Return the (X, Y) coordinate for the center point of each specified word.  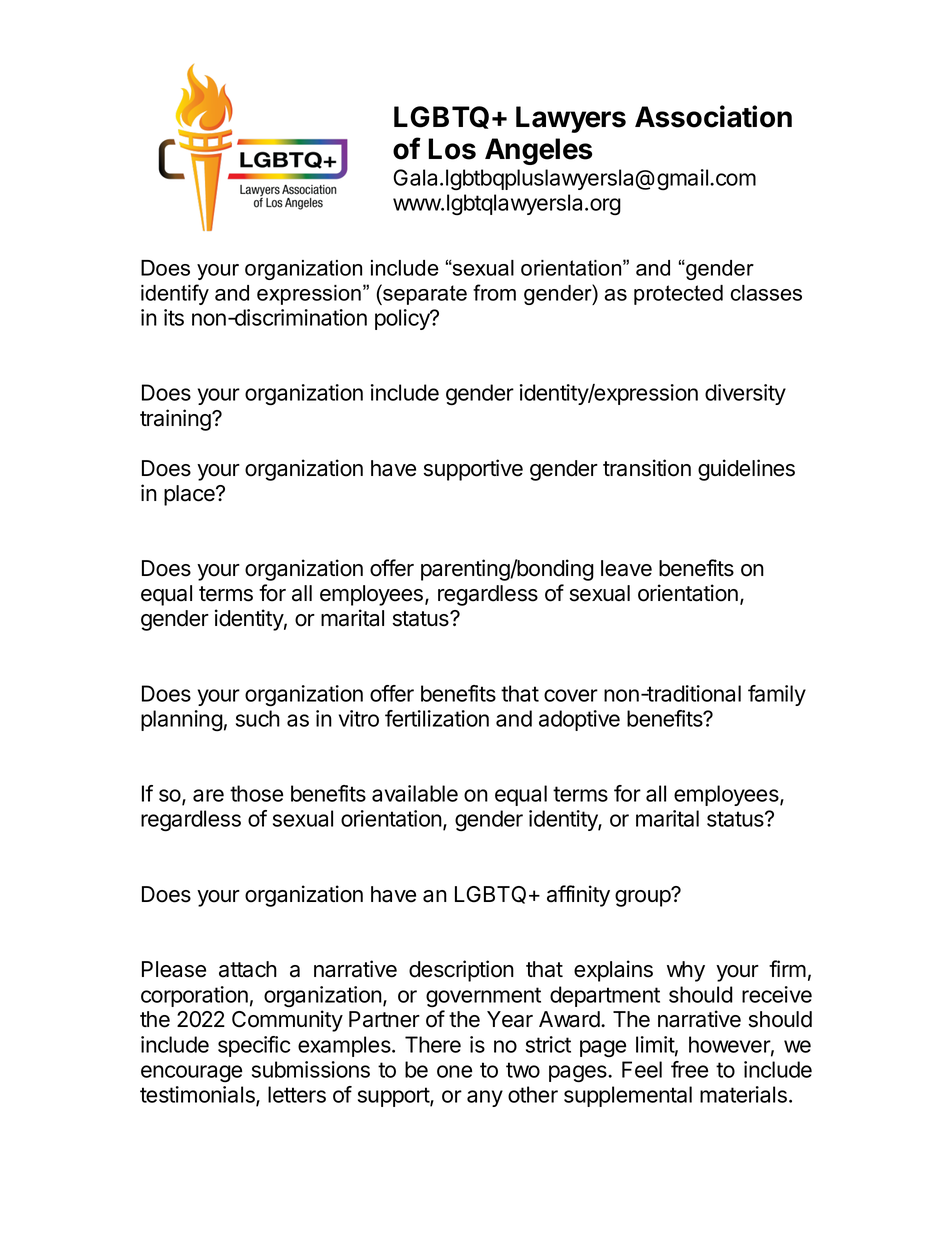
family (777, 695)
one (454, 1071)
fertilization (437, 718)
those (256, 793)
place (190, 495)
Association (713, 116)
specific (254, 1046)
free (689, 1069)
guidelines (746, 470)
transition (647, 468)
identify (175, 294)
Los (452, 149)
